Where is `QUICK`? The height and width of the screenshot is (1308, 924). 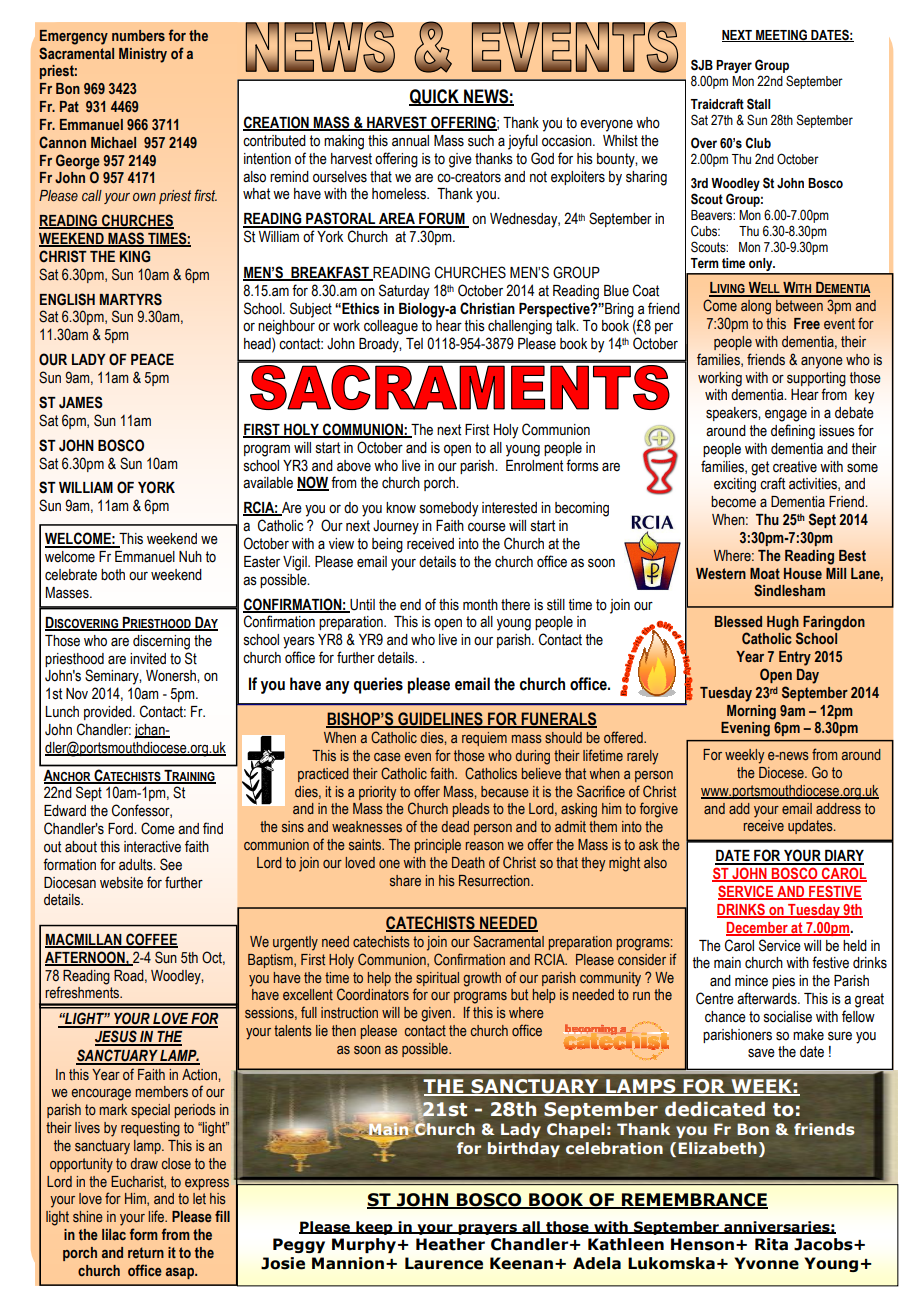 QUICK is located at coordinates (435, 97).
